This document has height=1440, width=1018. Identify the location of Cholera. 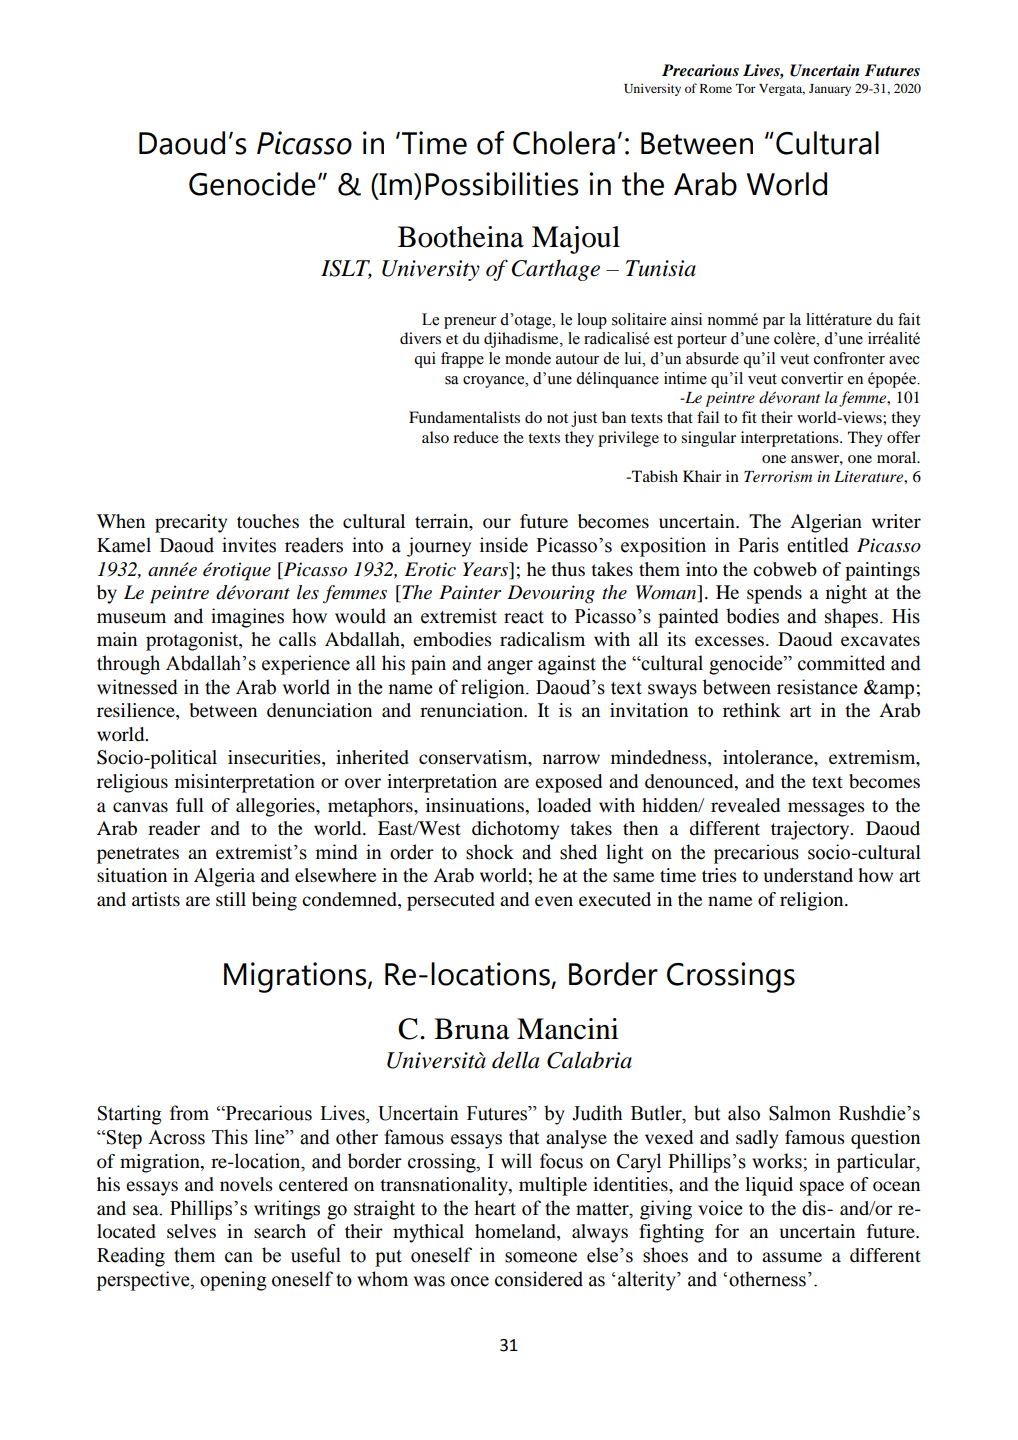
(564, 143).
